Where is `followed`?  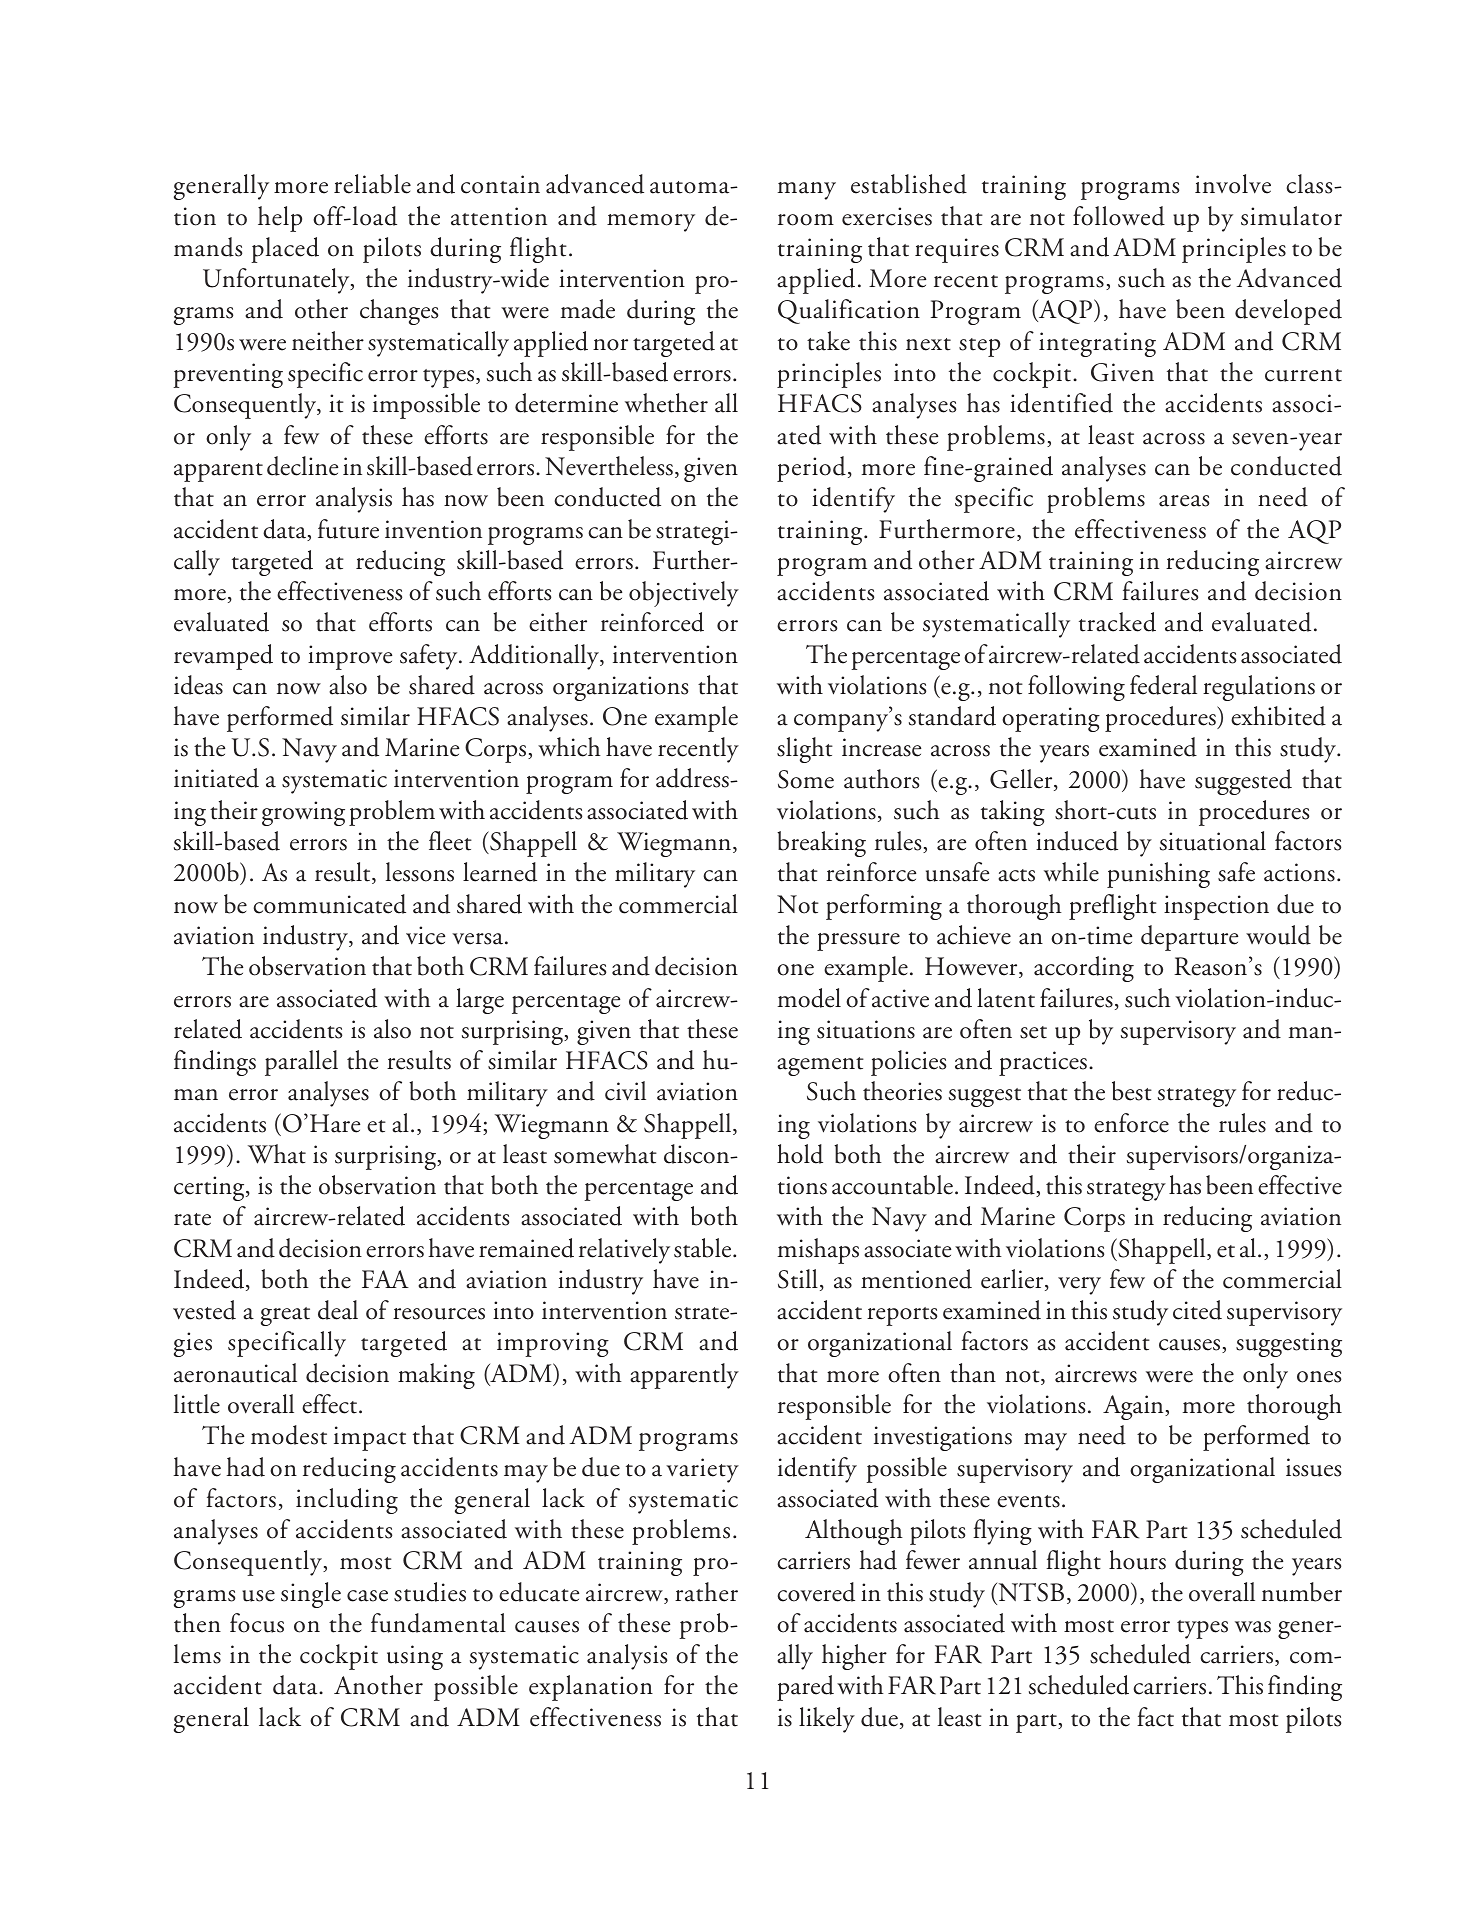
followed is located at coordinates (1119, 216).
